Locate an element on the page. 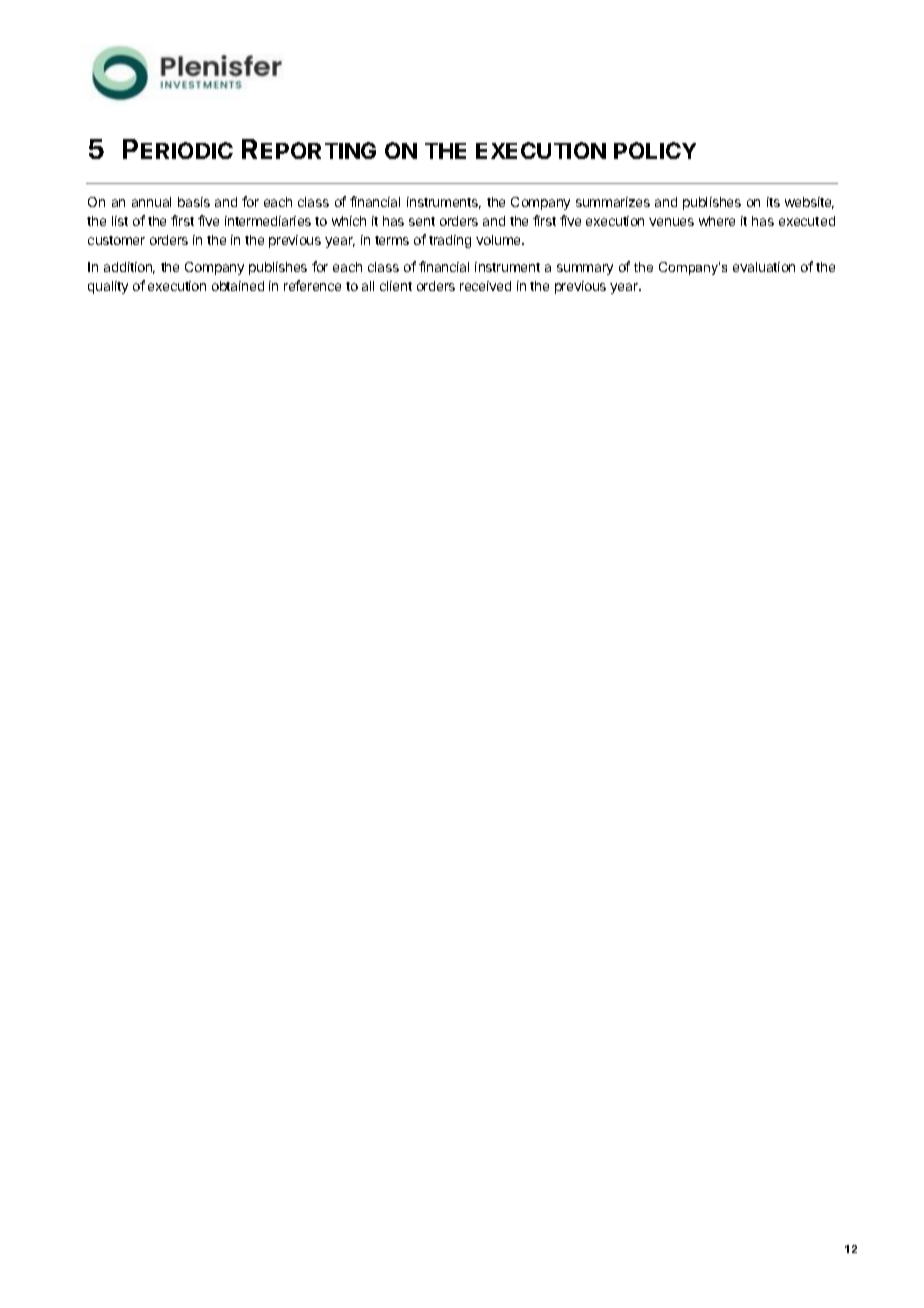  evaluation is located at coordinates (764, 267).
